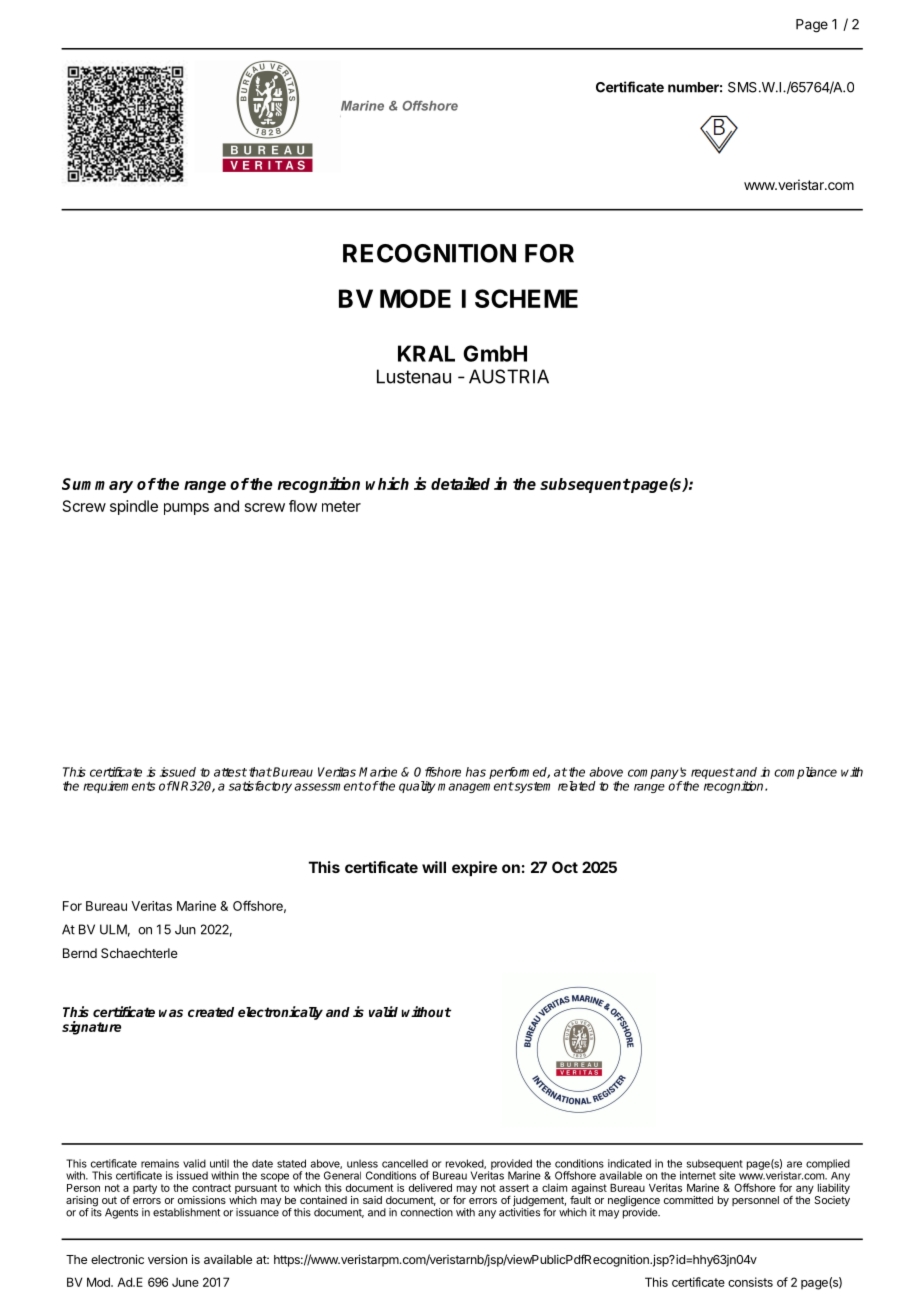 This screenshot has width=924, height=1308. I want to click on version, so click(167, 1259).
